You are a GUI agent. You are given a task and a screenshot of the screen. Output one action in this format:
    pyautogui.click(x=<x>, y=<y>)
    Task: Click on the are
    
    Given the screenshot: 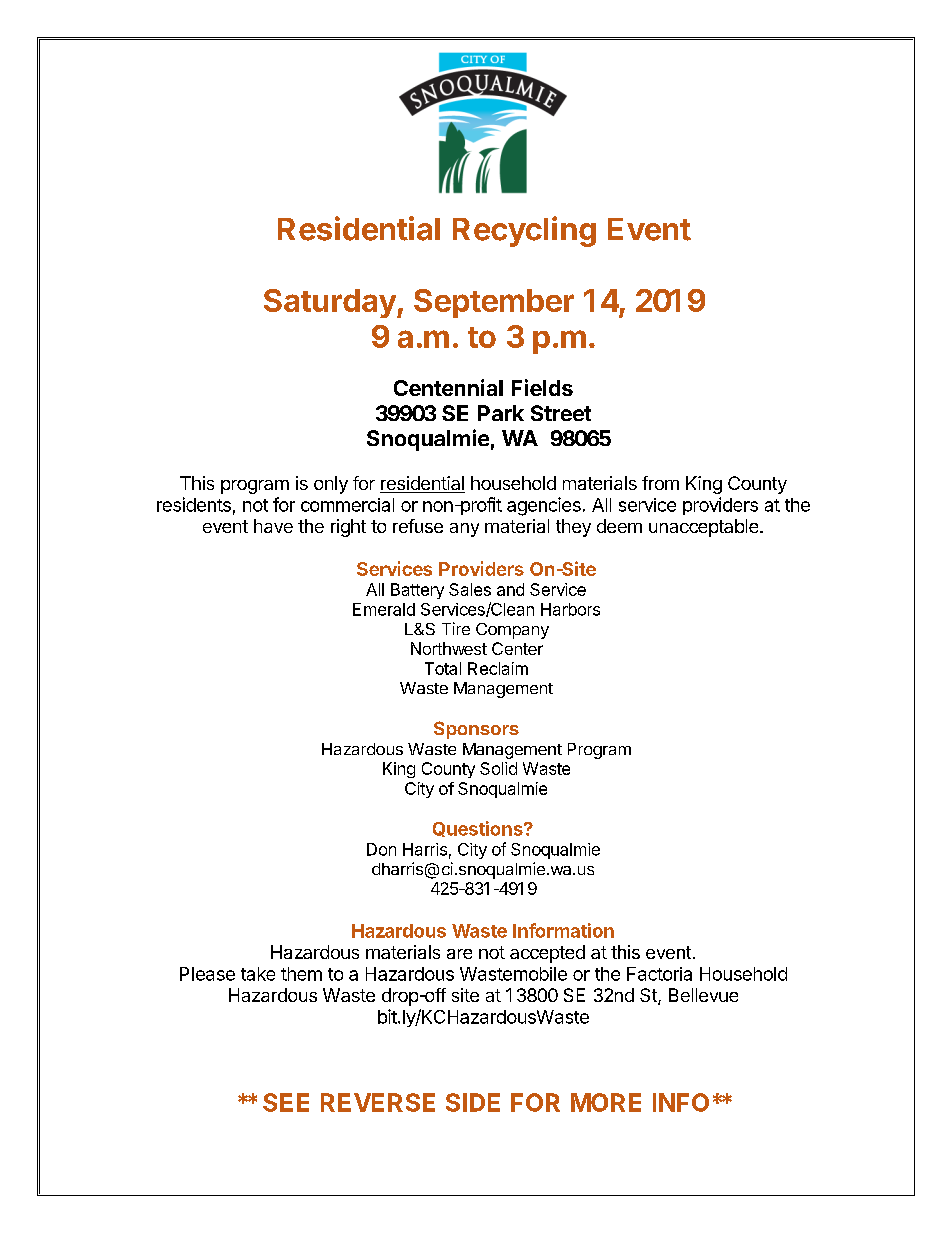 What is the action you would take?
    pyautogui.click(x=459, y=954)
